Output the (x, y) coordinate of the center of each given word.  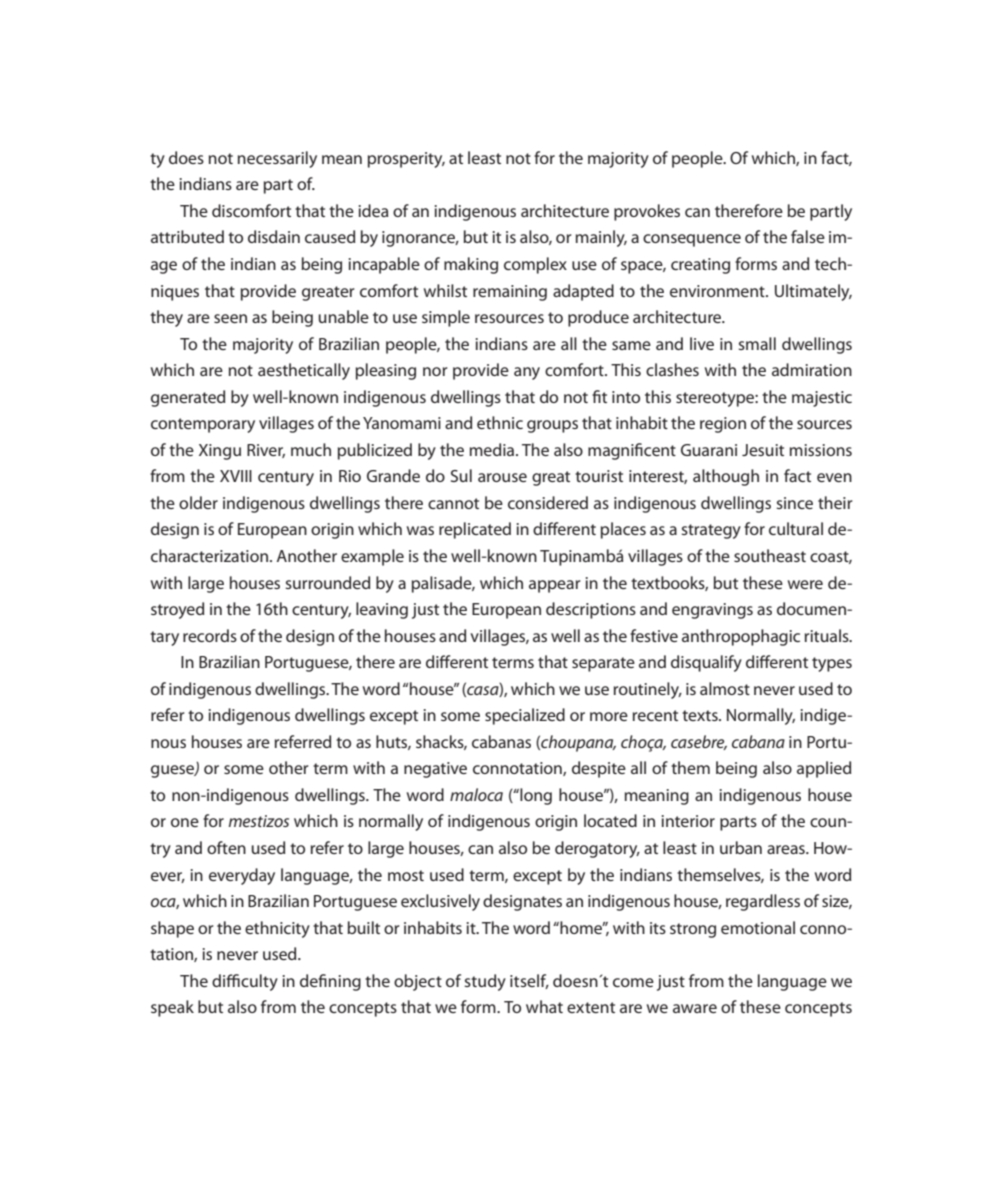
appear (554, 586)
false (808, 236)
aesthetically (304, 371)
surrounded (327, 582)
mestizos (259, 821)
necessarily (277, 159)
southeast (770, 555)
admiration (812, 369)
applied (824, 769)
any (527, 373)
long (535, 796)
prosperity (406, 160)
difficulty (245, 982)
